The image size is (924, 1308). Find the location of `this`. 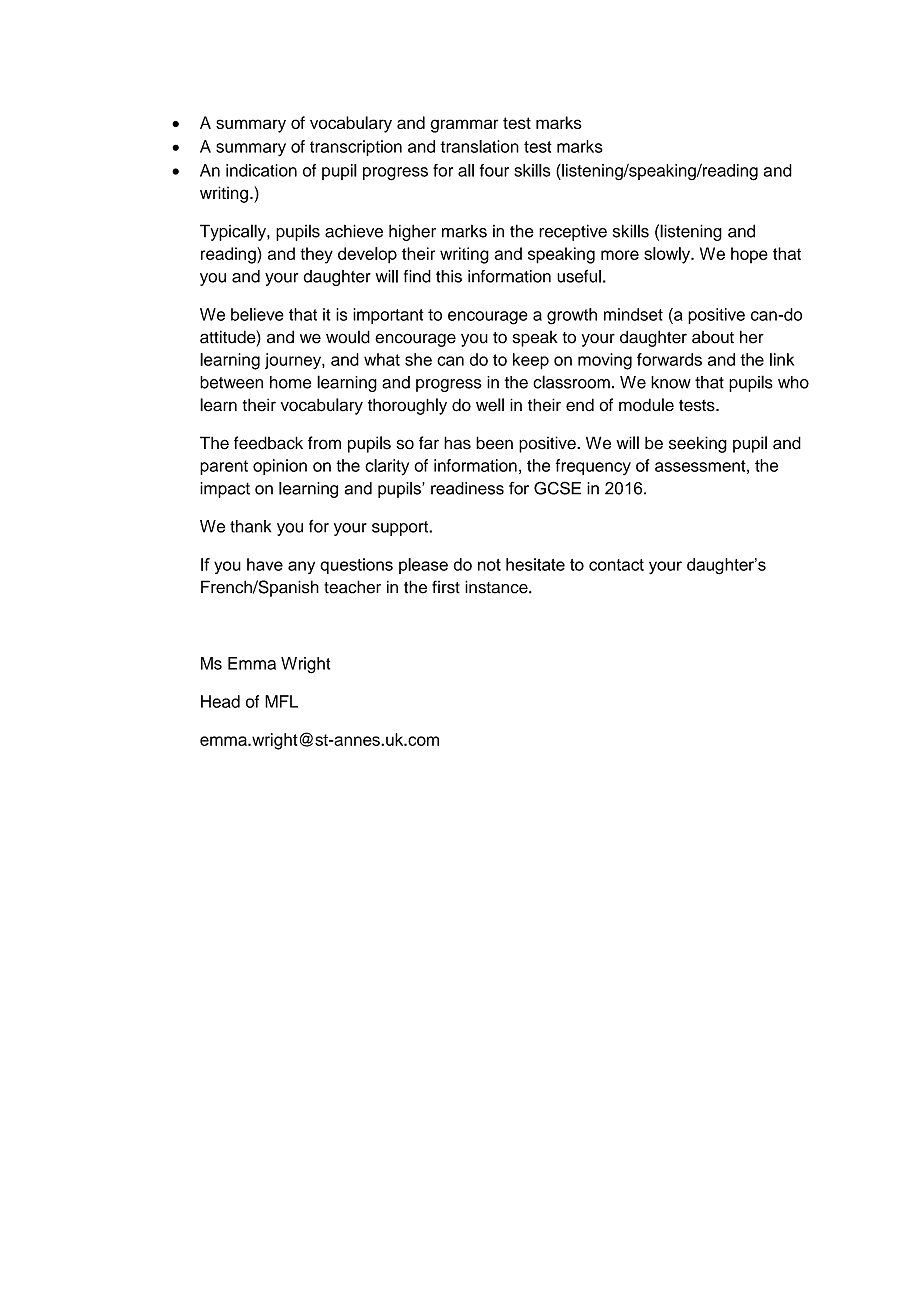

this is located at coordinates (449, 276).
